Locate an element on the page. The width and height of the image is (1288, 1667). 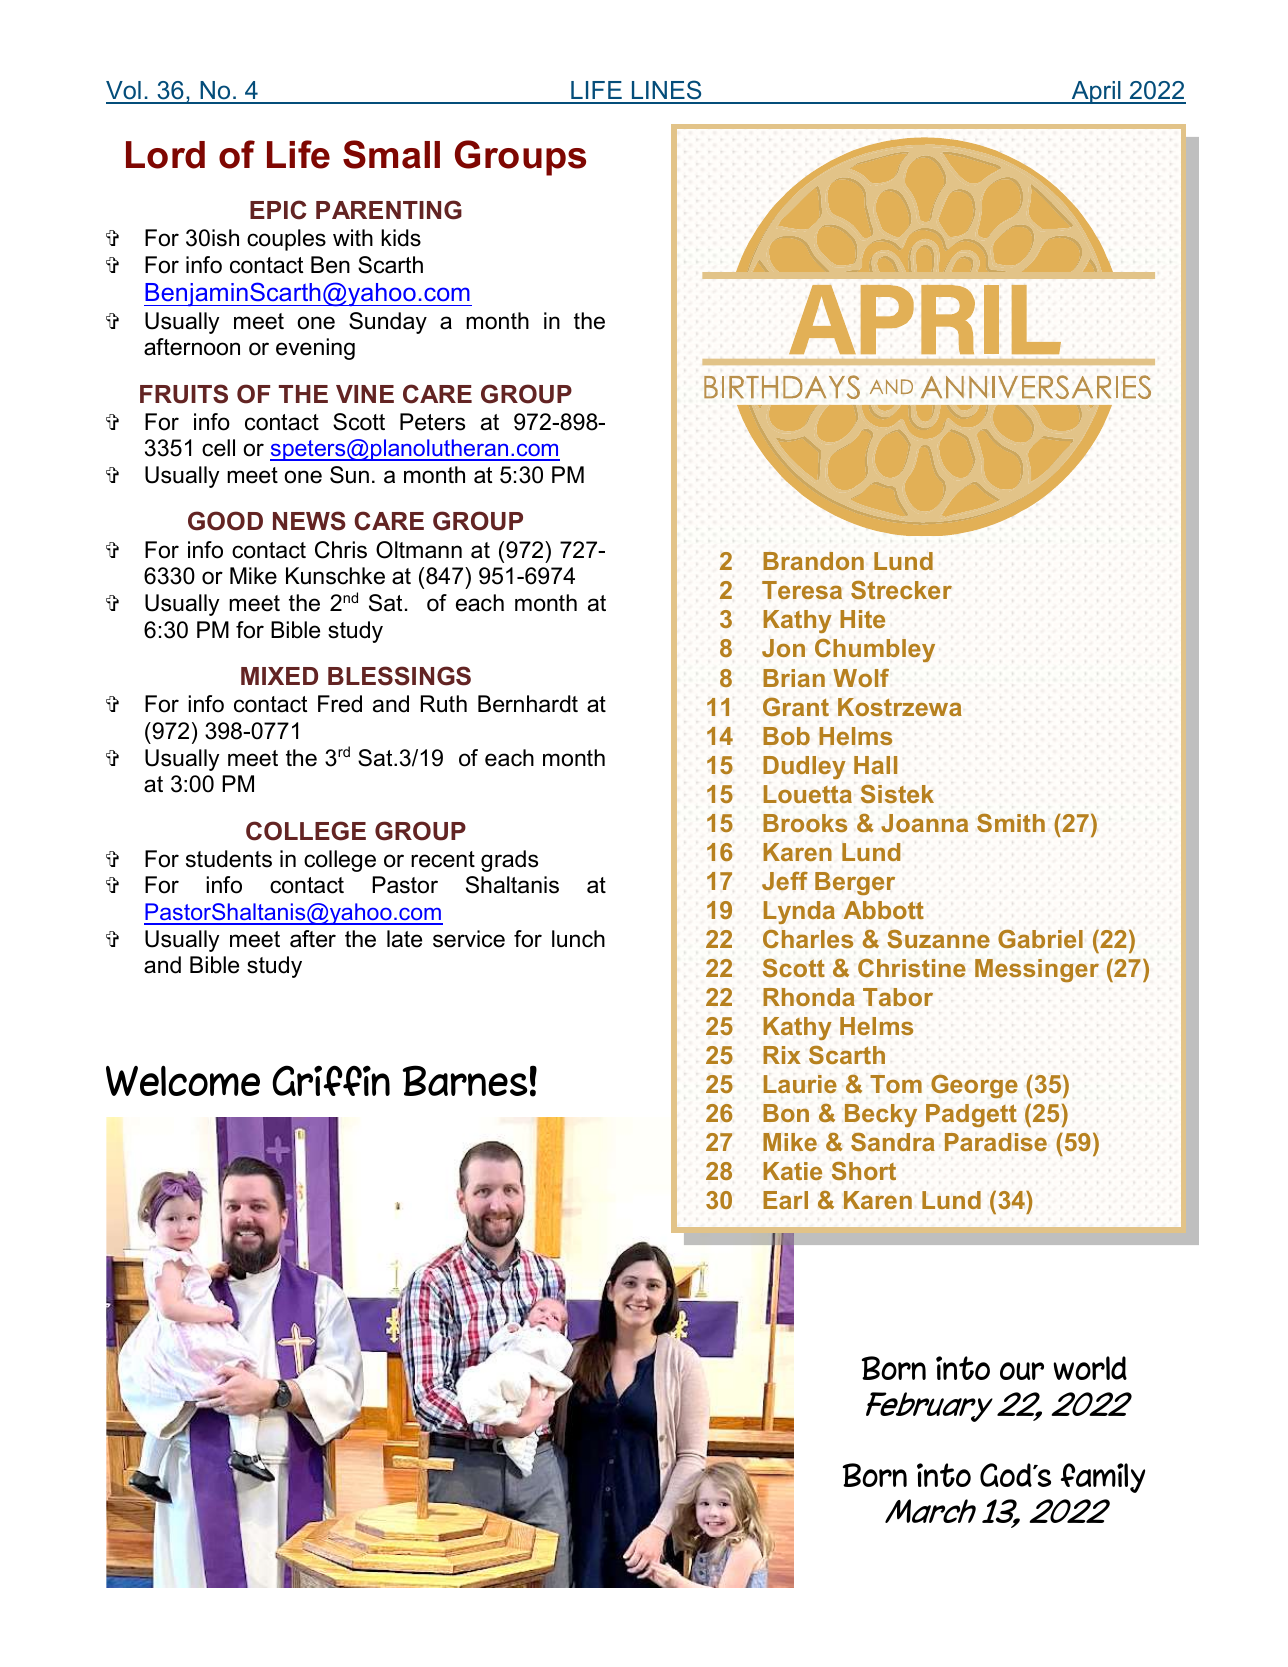
Earl is located at coordinates (785, 1200).
